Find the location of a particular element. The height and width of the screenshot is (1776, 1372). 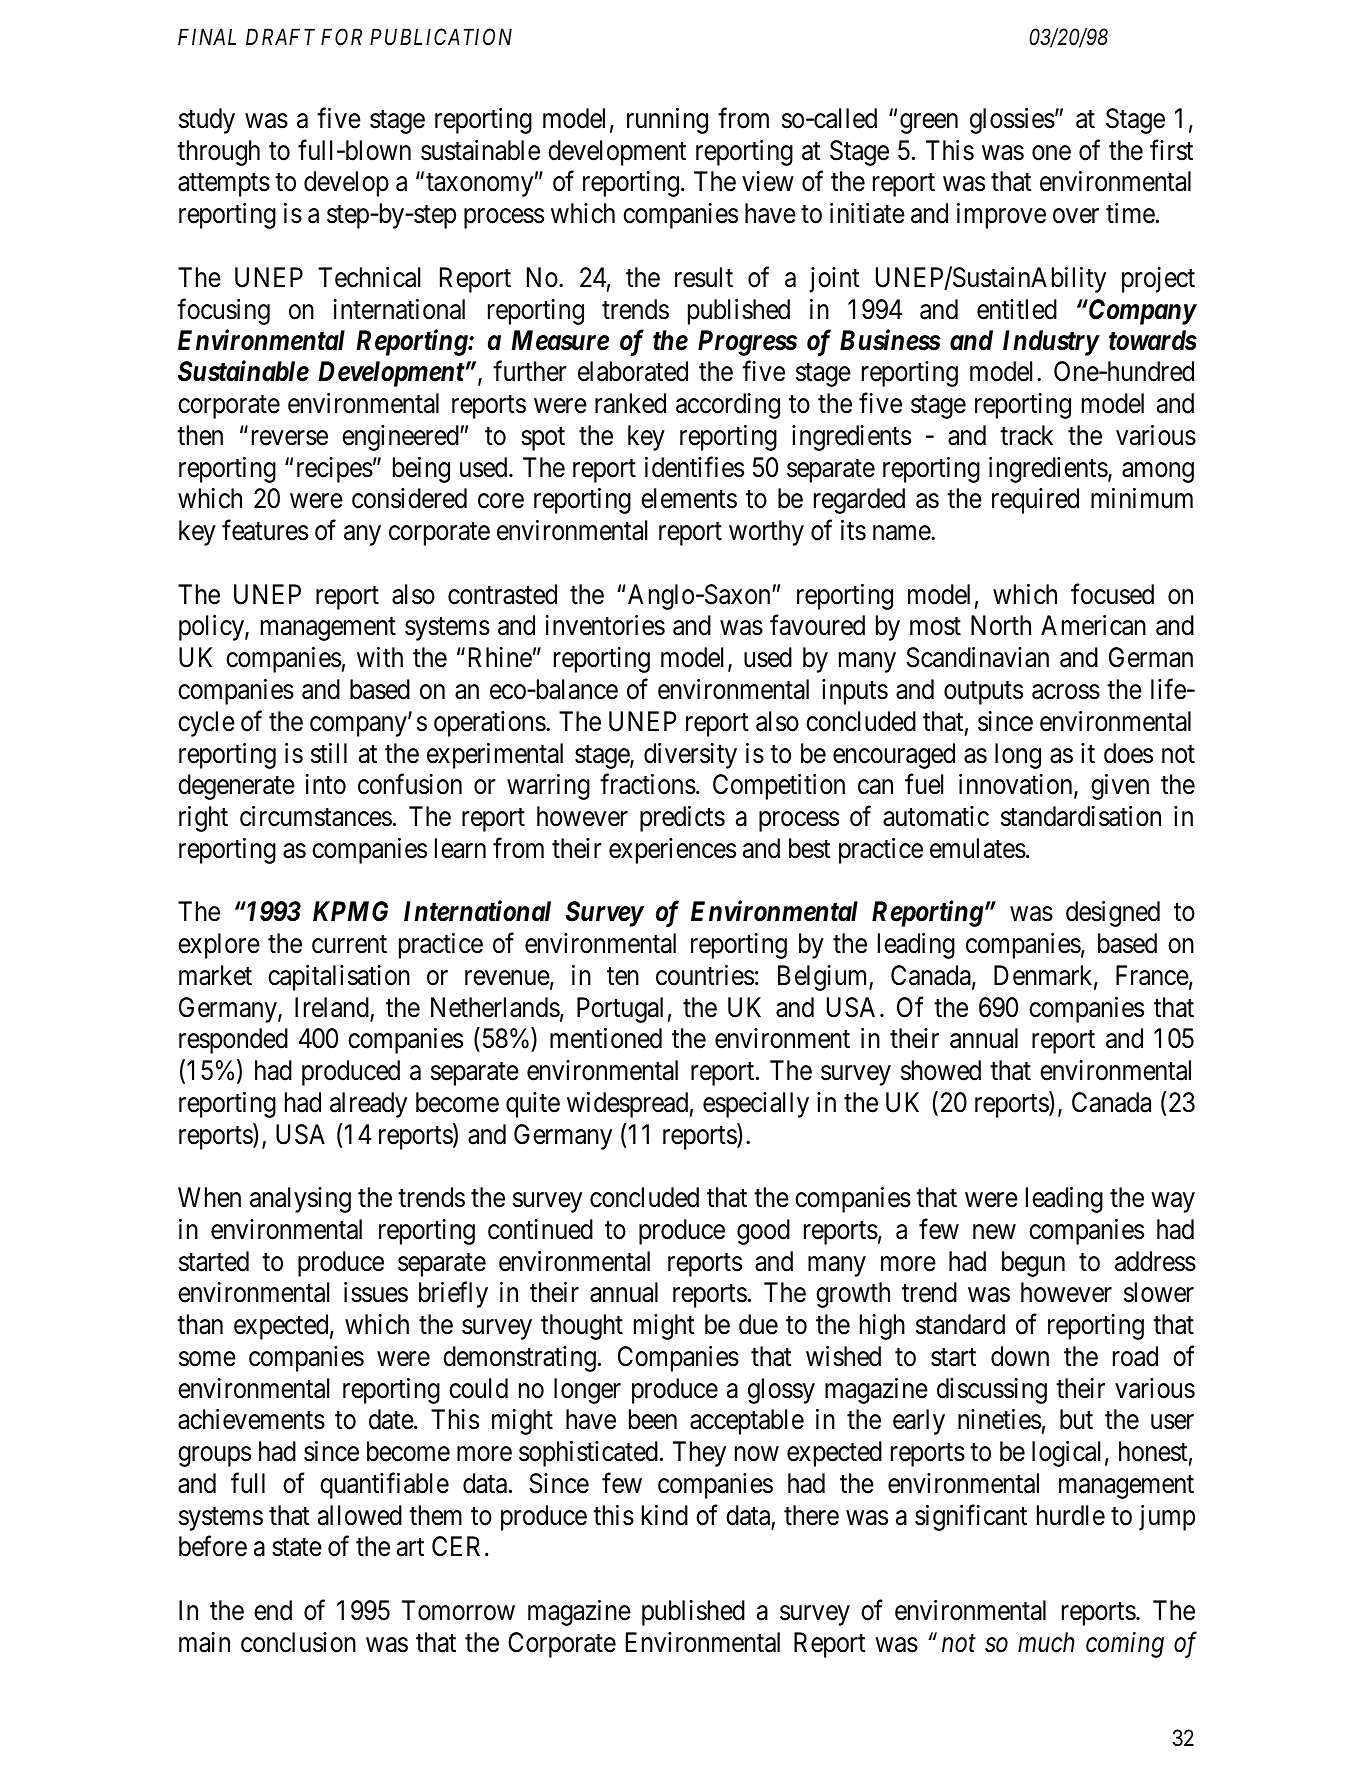

features is located at coordinates (265, 530).
